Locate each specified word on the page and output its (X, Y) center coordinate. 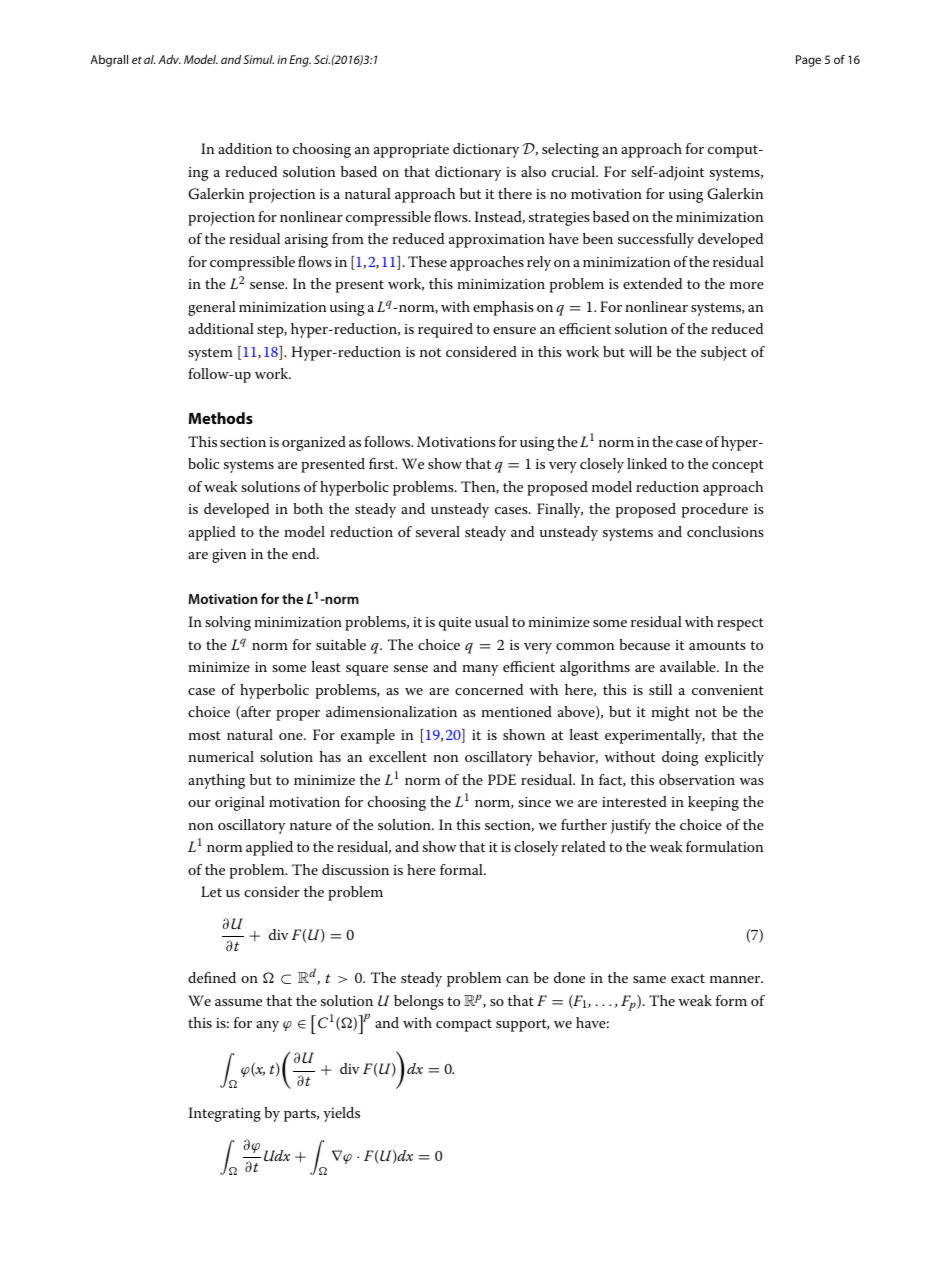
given (229, 556)
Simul (258, 59)
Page (808, 61)
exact (688, 978)
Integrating (224, 1114)
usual (492, 621)
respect (740, 624)
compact (464, 1025)
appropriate (411, 151)
